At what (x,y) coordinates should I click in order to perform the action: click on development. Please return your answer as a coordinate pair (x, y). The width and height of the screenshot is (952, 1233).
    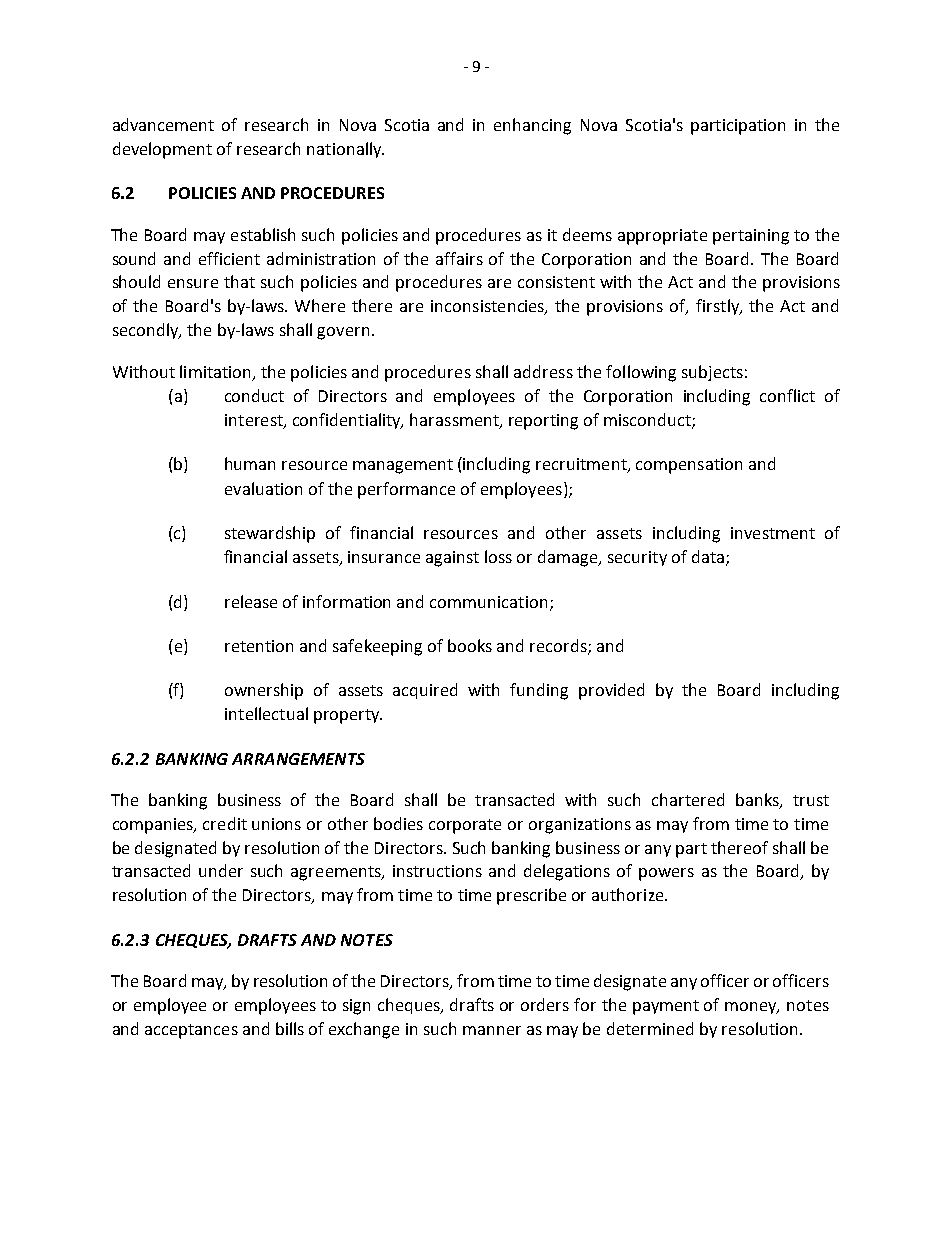
    Looking at the image, I should click on (162, 150).
